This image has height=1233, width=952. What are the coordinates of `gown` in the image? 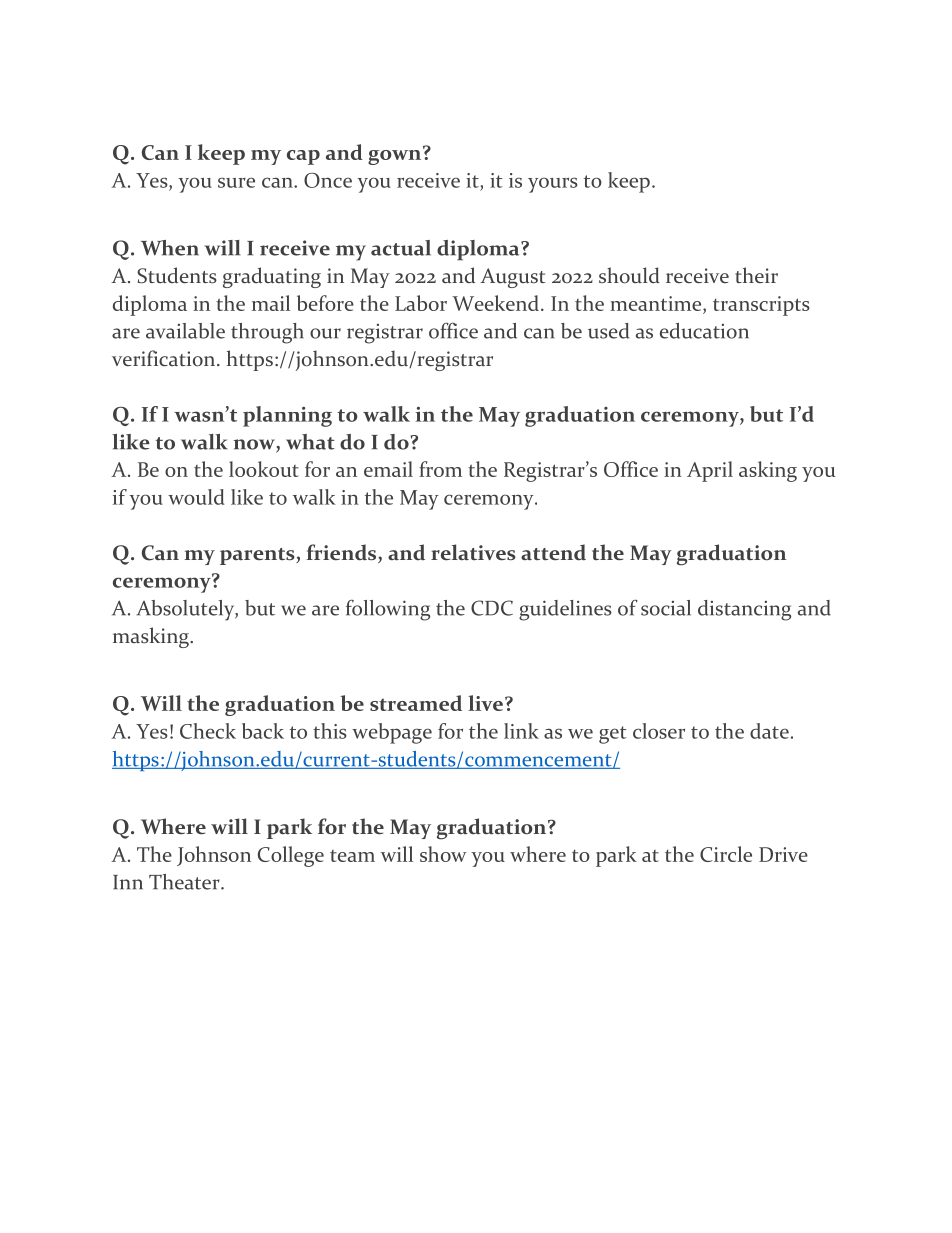 It's located at (396, 156).
